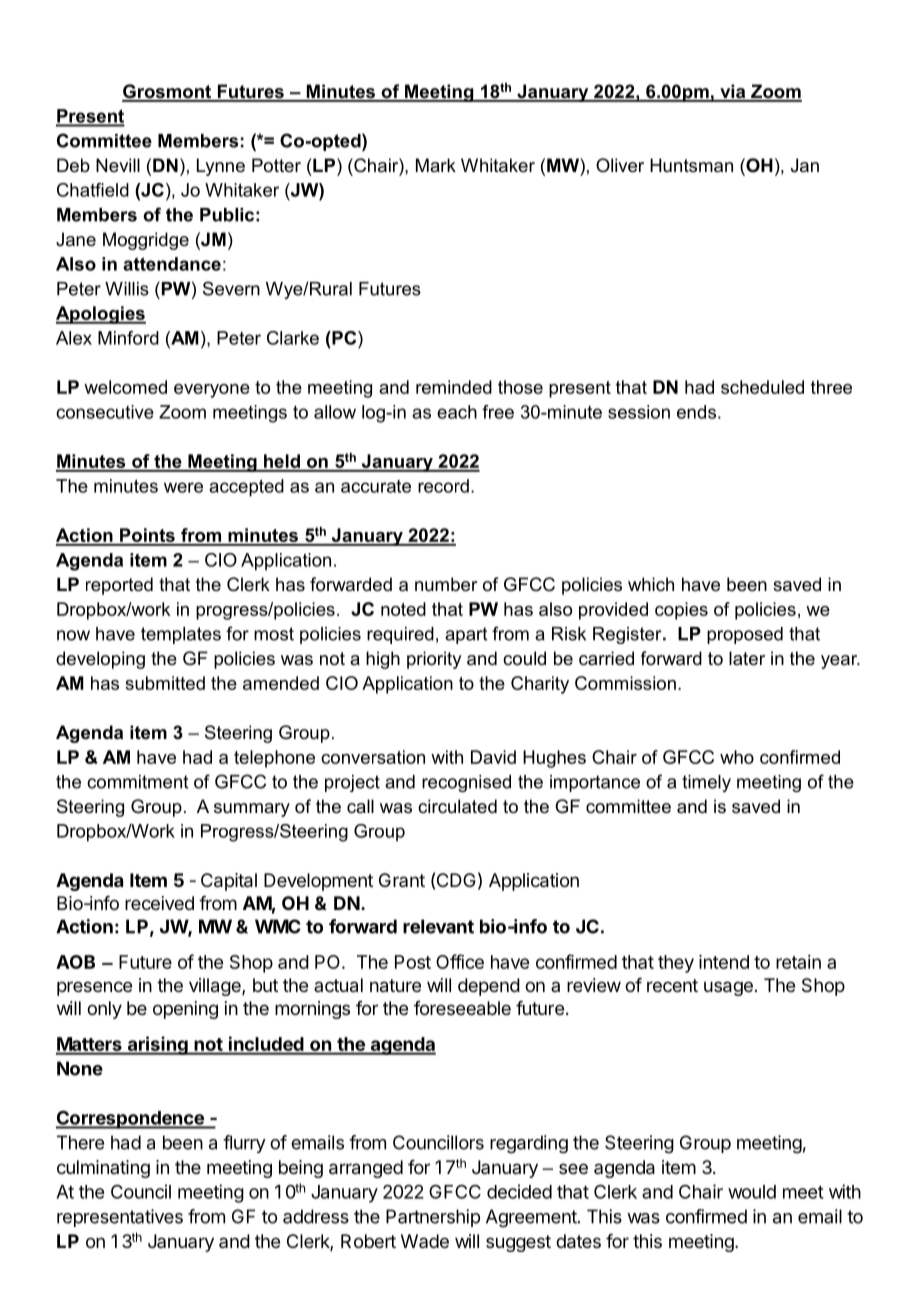  I want to click on circulated, so click(457, 806).
